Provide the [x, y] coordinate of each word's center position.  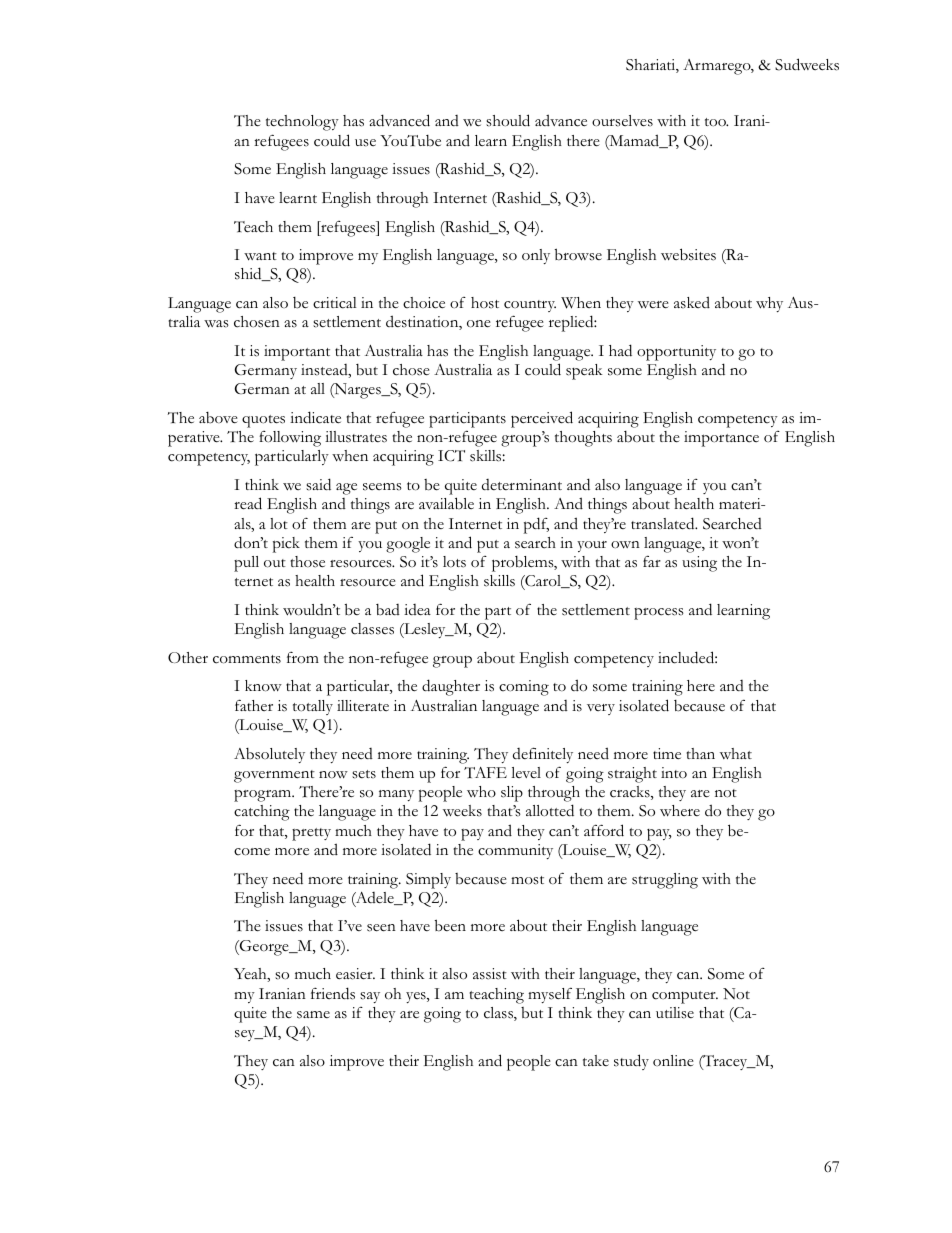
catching [262, 813]
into [674, 772]
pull [246, 564]
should [508, 120]
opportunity [676, 353]
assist [490, 974]
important [297, 353]
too [716, 122]
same [313, 1015]
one [479, 324]
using [699, 564]
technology [302, 123]
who [481, 792]
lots [454, 562]
